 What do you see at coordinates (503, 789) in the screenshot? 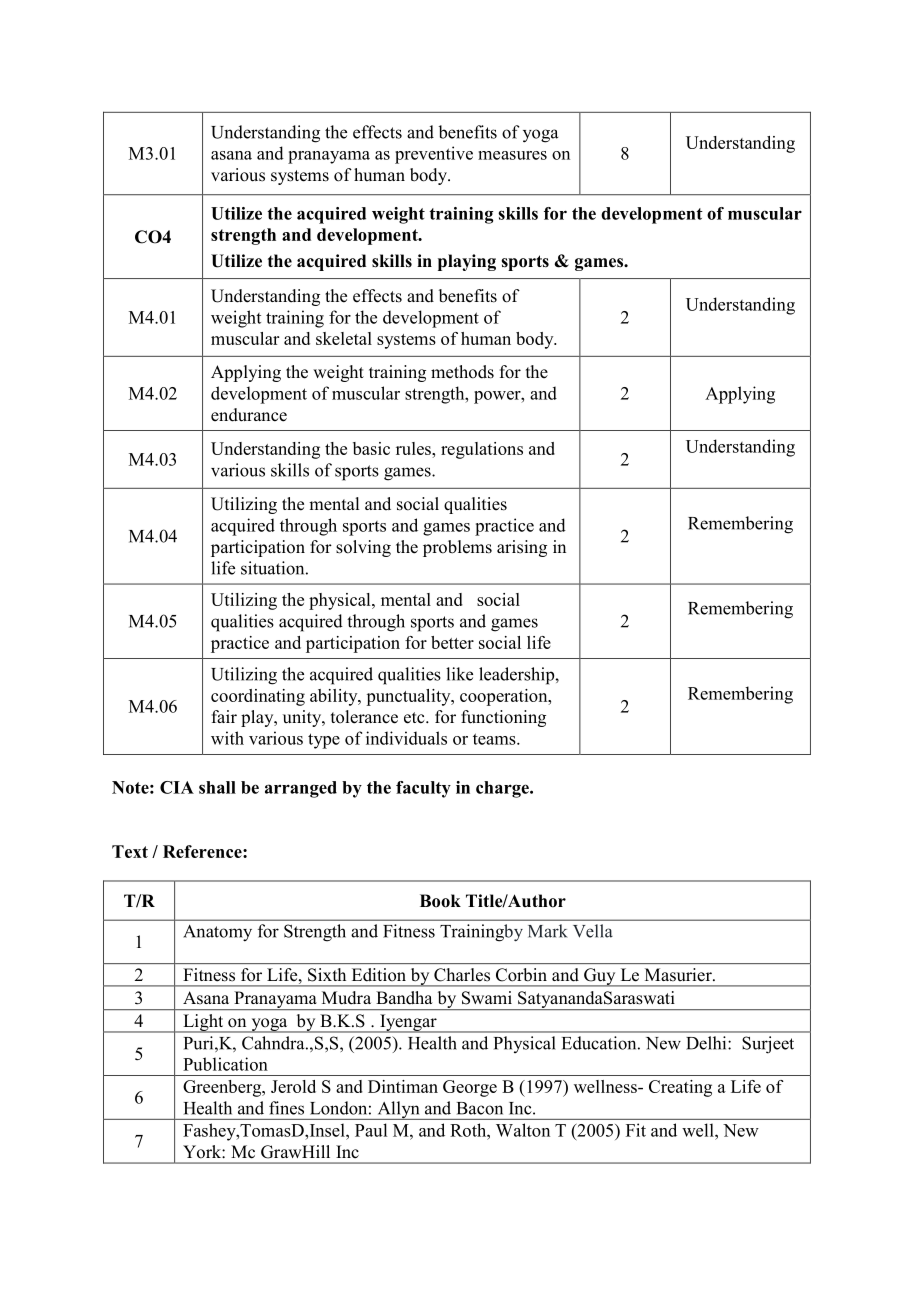
I see `charge` at bounding box center [503, 789].
